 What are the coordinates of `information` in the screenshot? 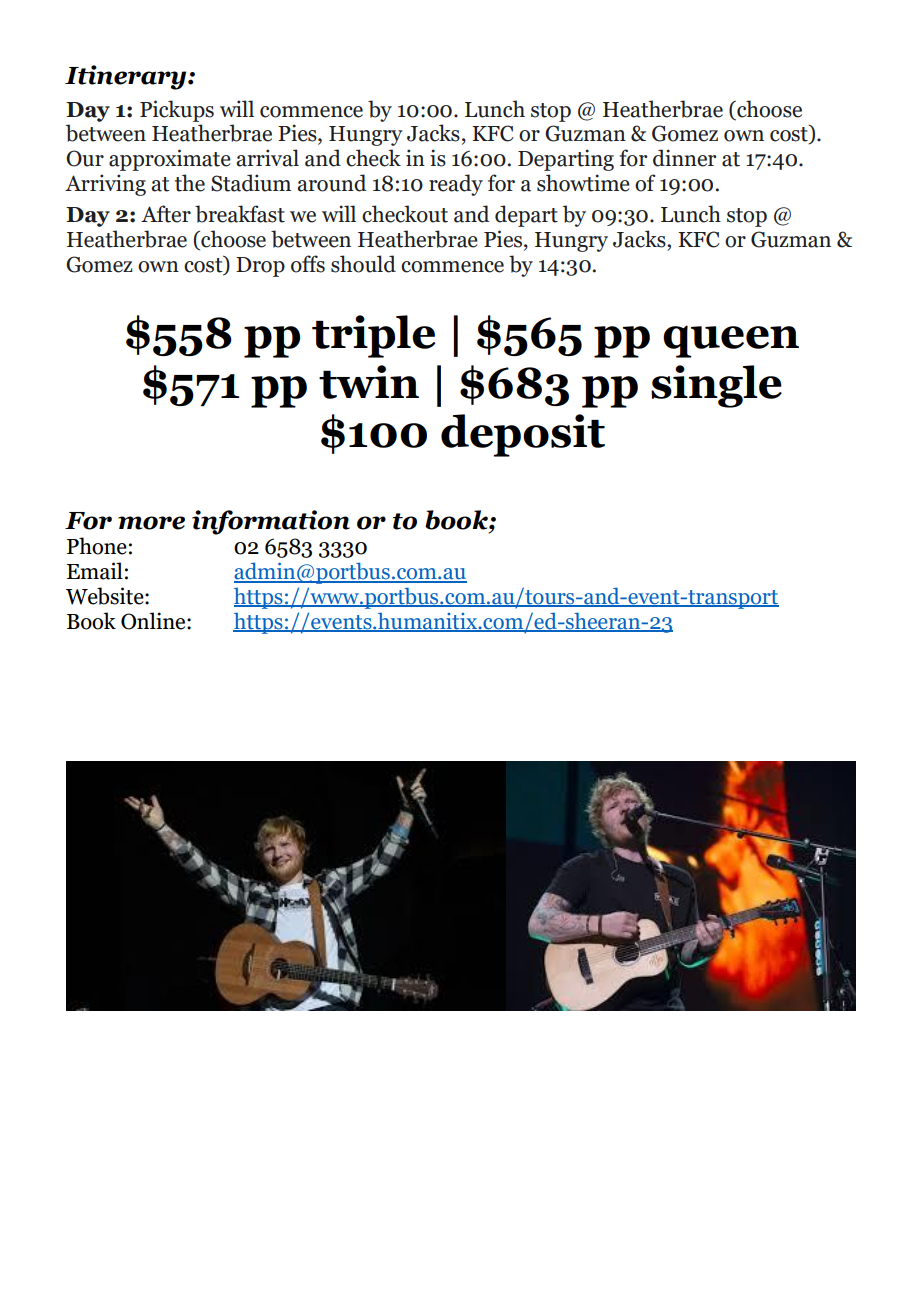 It's located at (271, 522).
